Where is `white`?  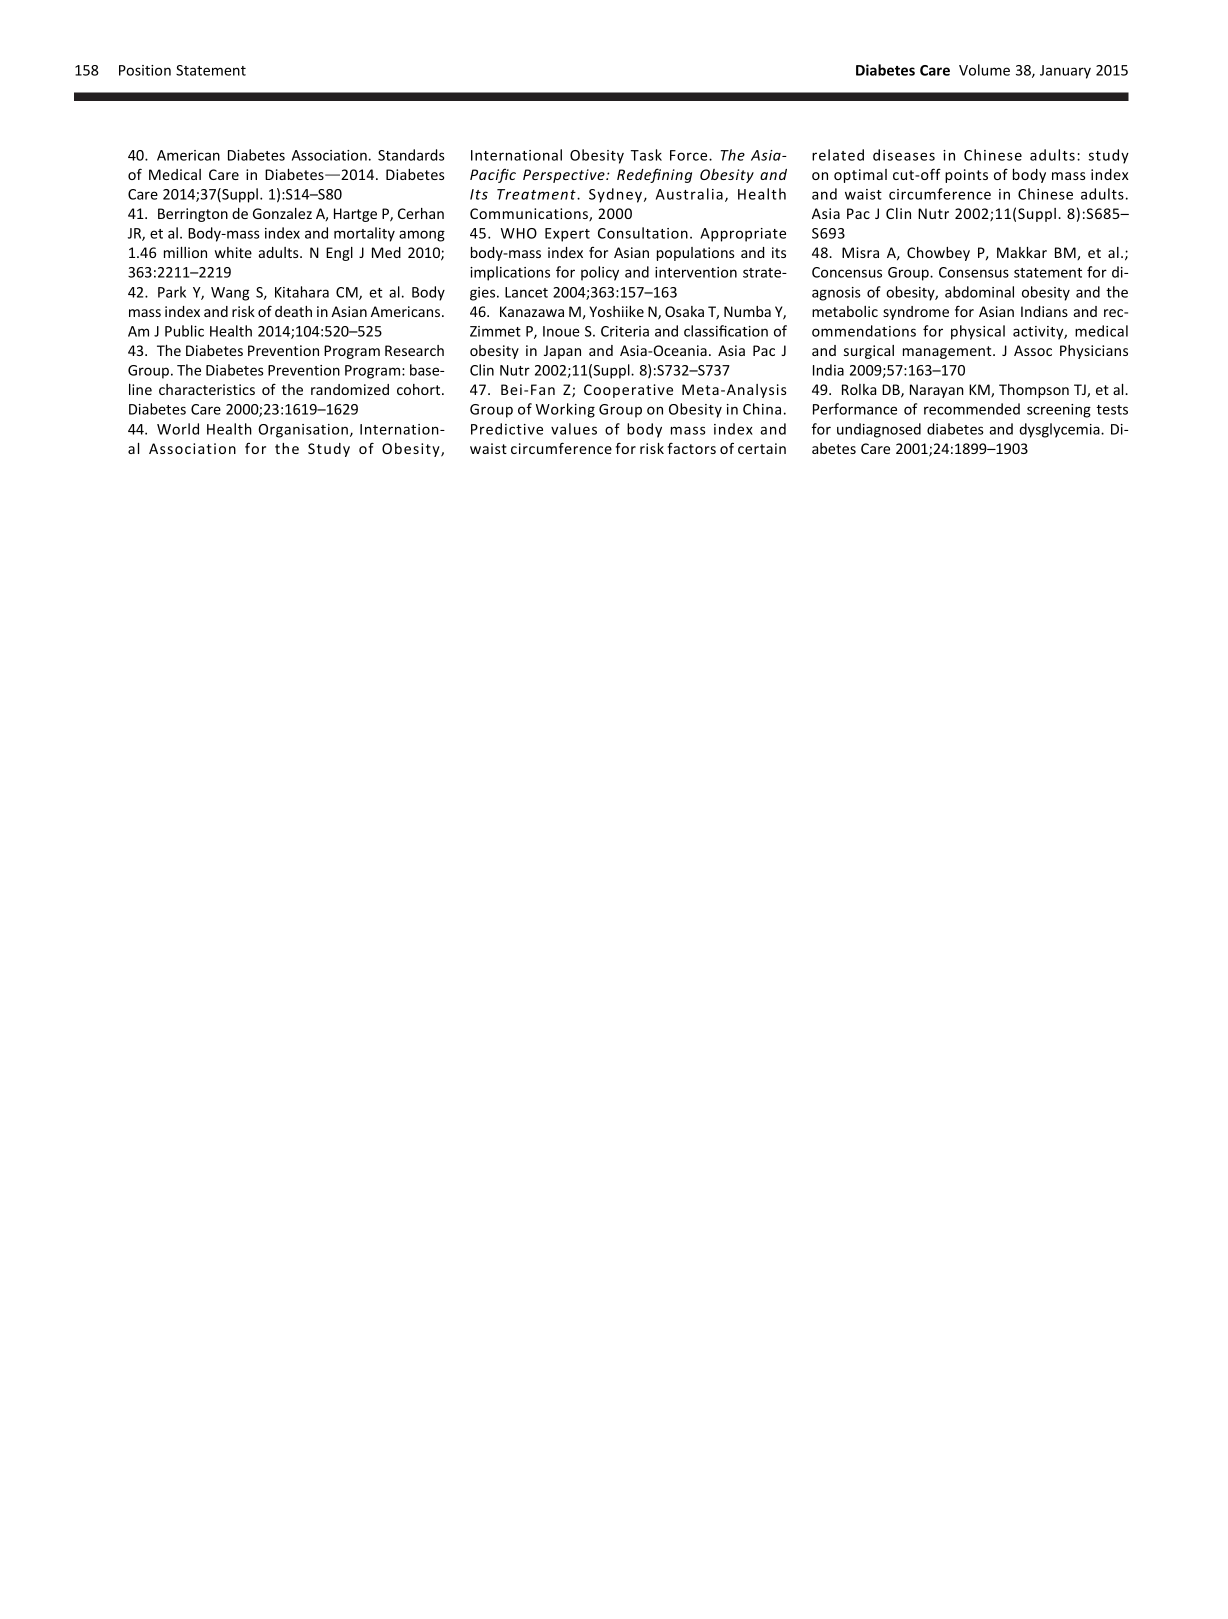 white is located at coordinates (233, 252).
